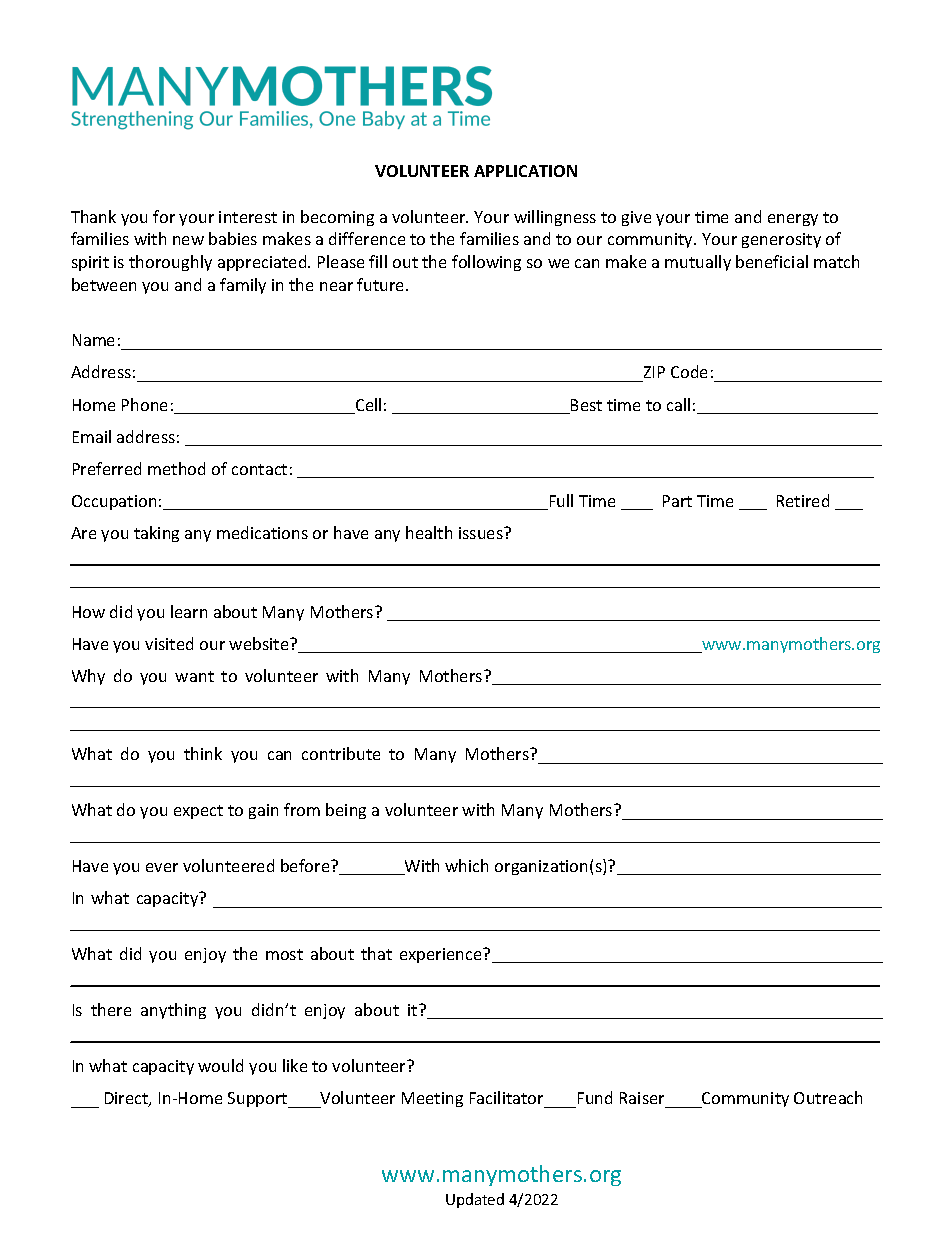 This screenshot has width=952, height=1233. I want to click on issues, so click(482, 533).
